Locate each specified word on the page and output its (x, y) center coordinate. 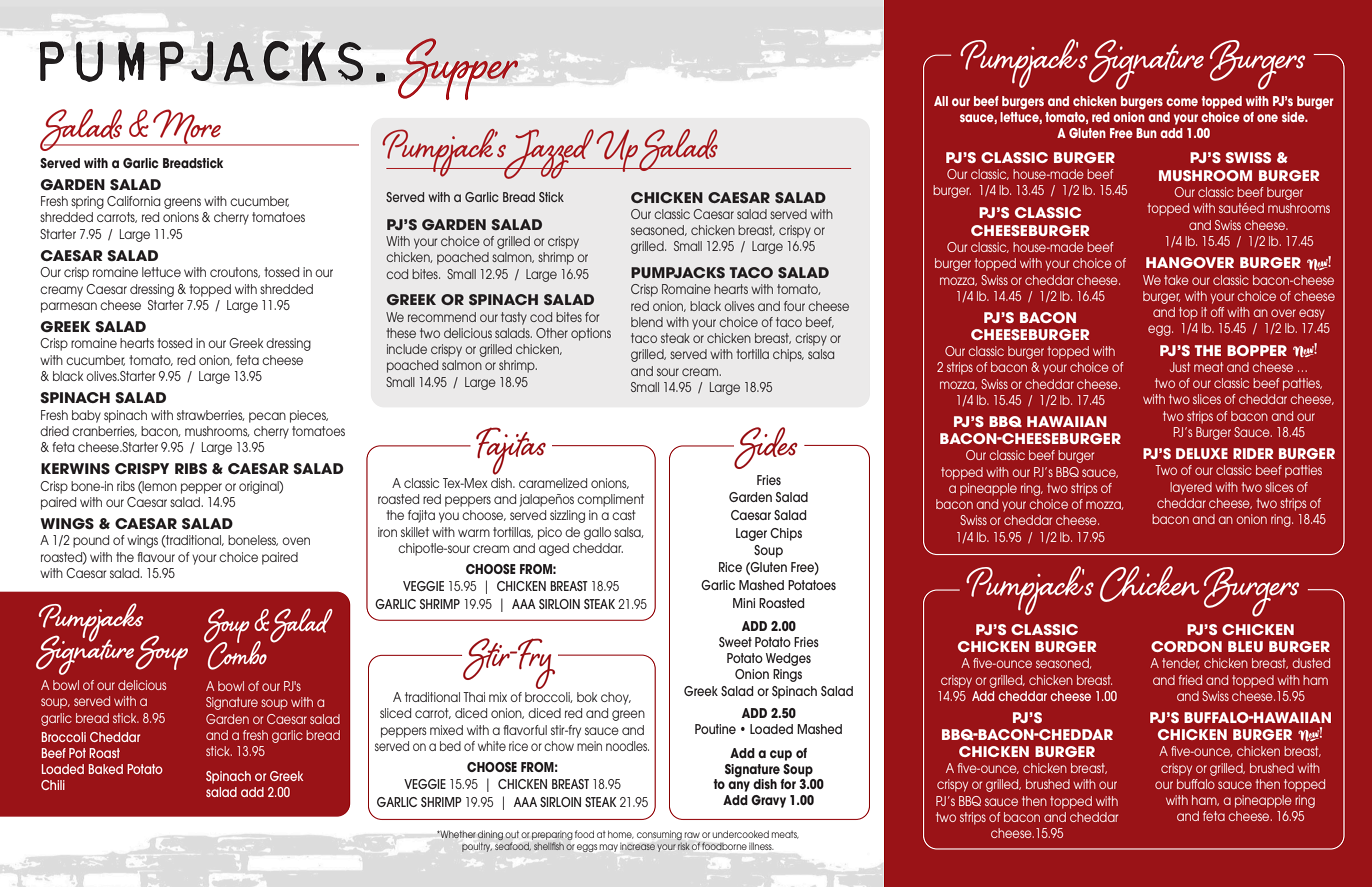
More (187, 127)
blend (647, 322)
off (1217, 312)
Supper (458, 69)
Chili (53, 785)
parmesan (69, 307)
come (1182, 102)
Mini (744, 603)
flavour (156, 557)
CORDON (1186, 646)
